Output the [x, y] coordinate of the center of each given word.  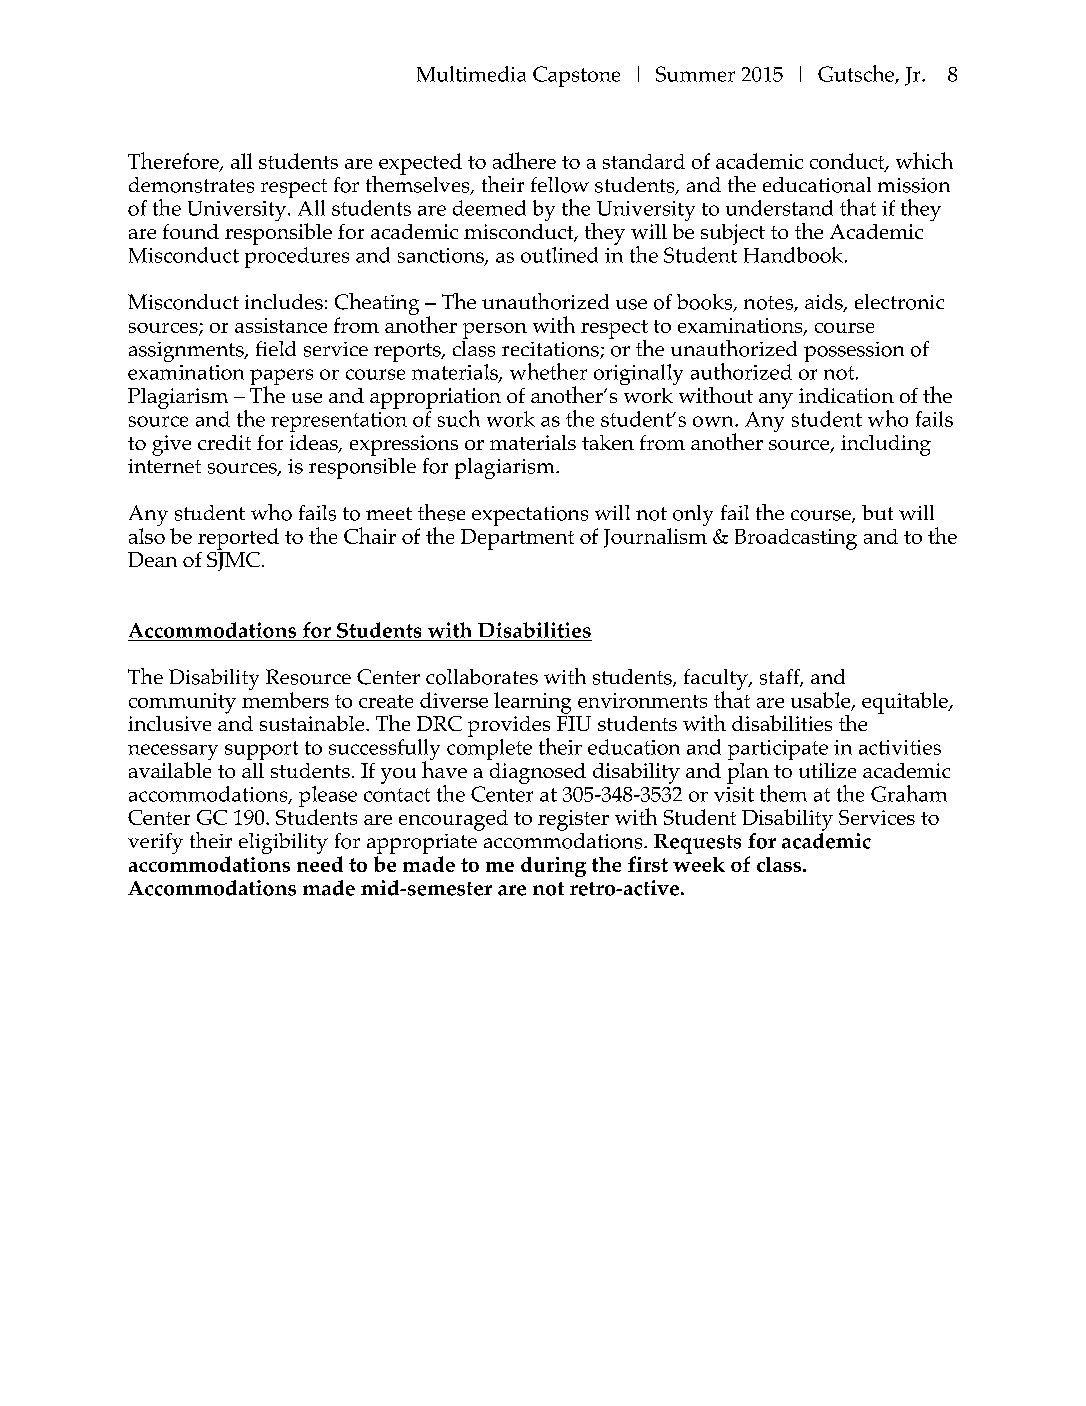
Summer [695, 74]
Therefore [174, 161]
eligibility [283, 843]
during [553, 867]
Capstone [576, 76]
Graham [909, 793]
